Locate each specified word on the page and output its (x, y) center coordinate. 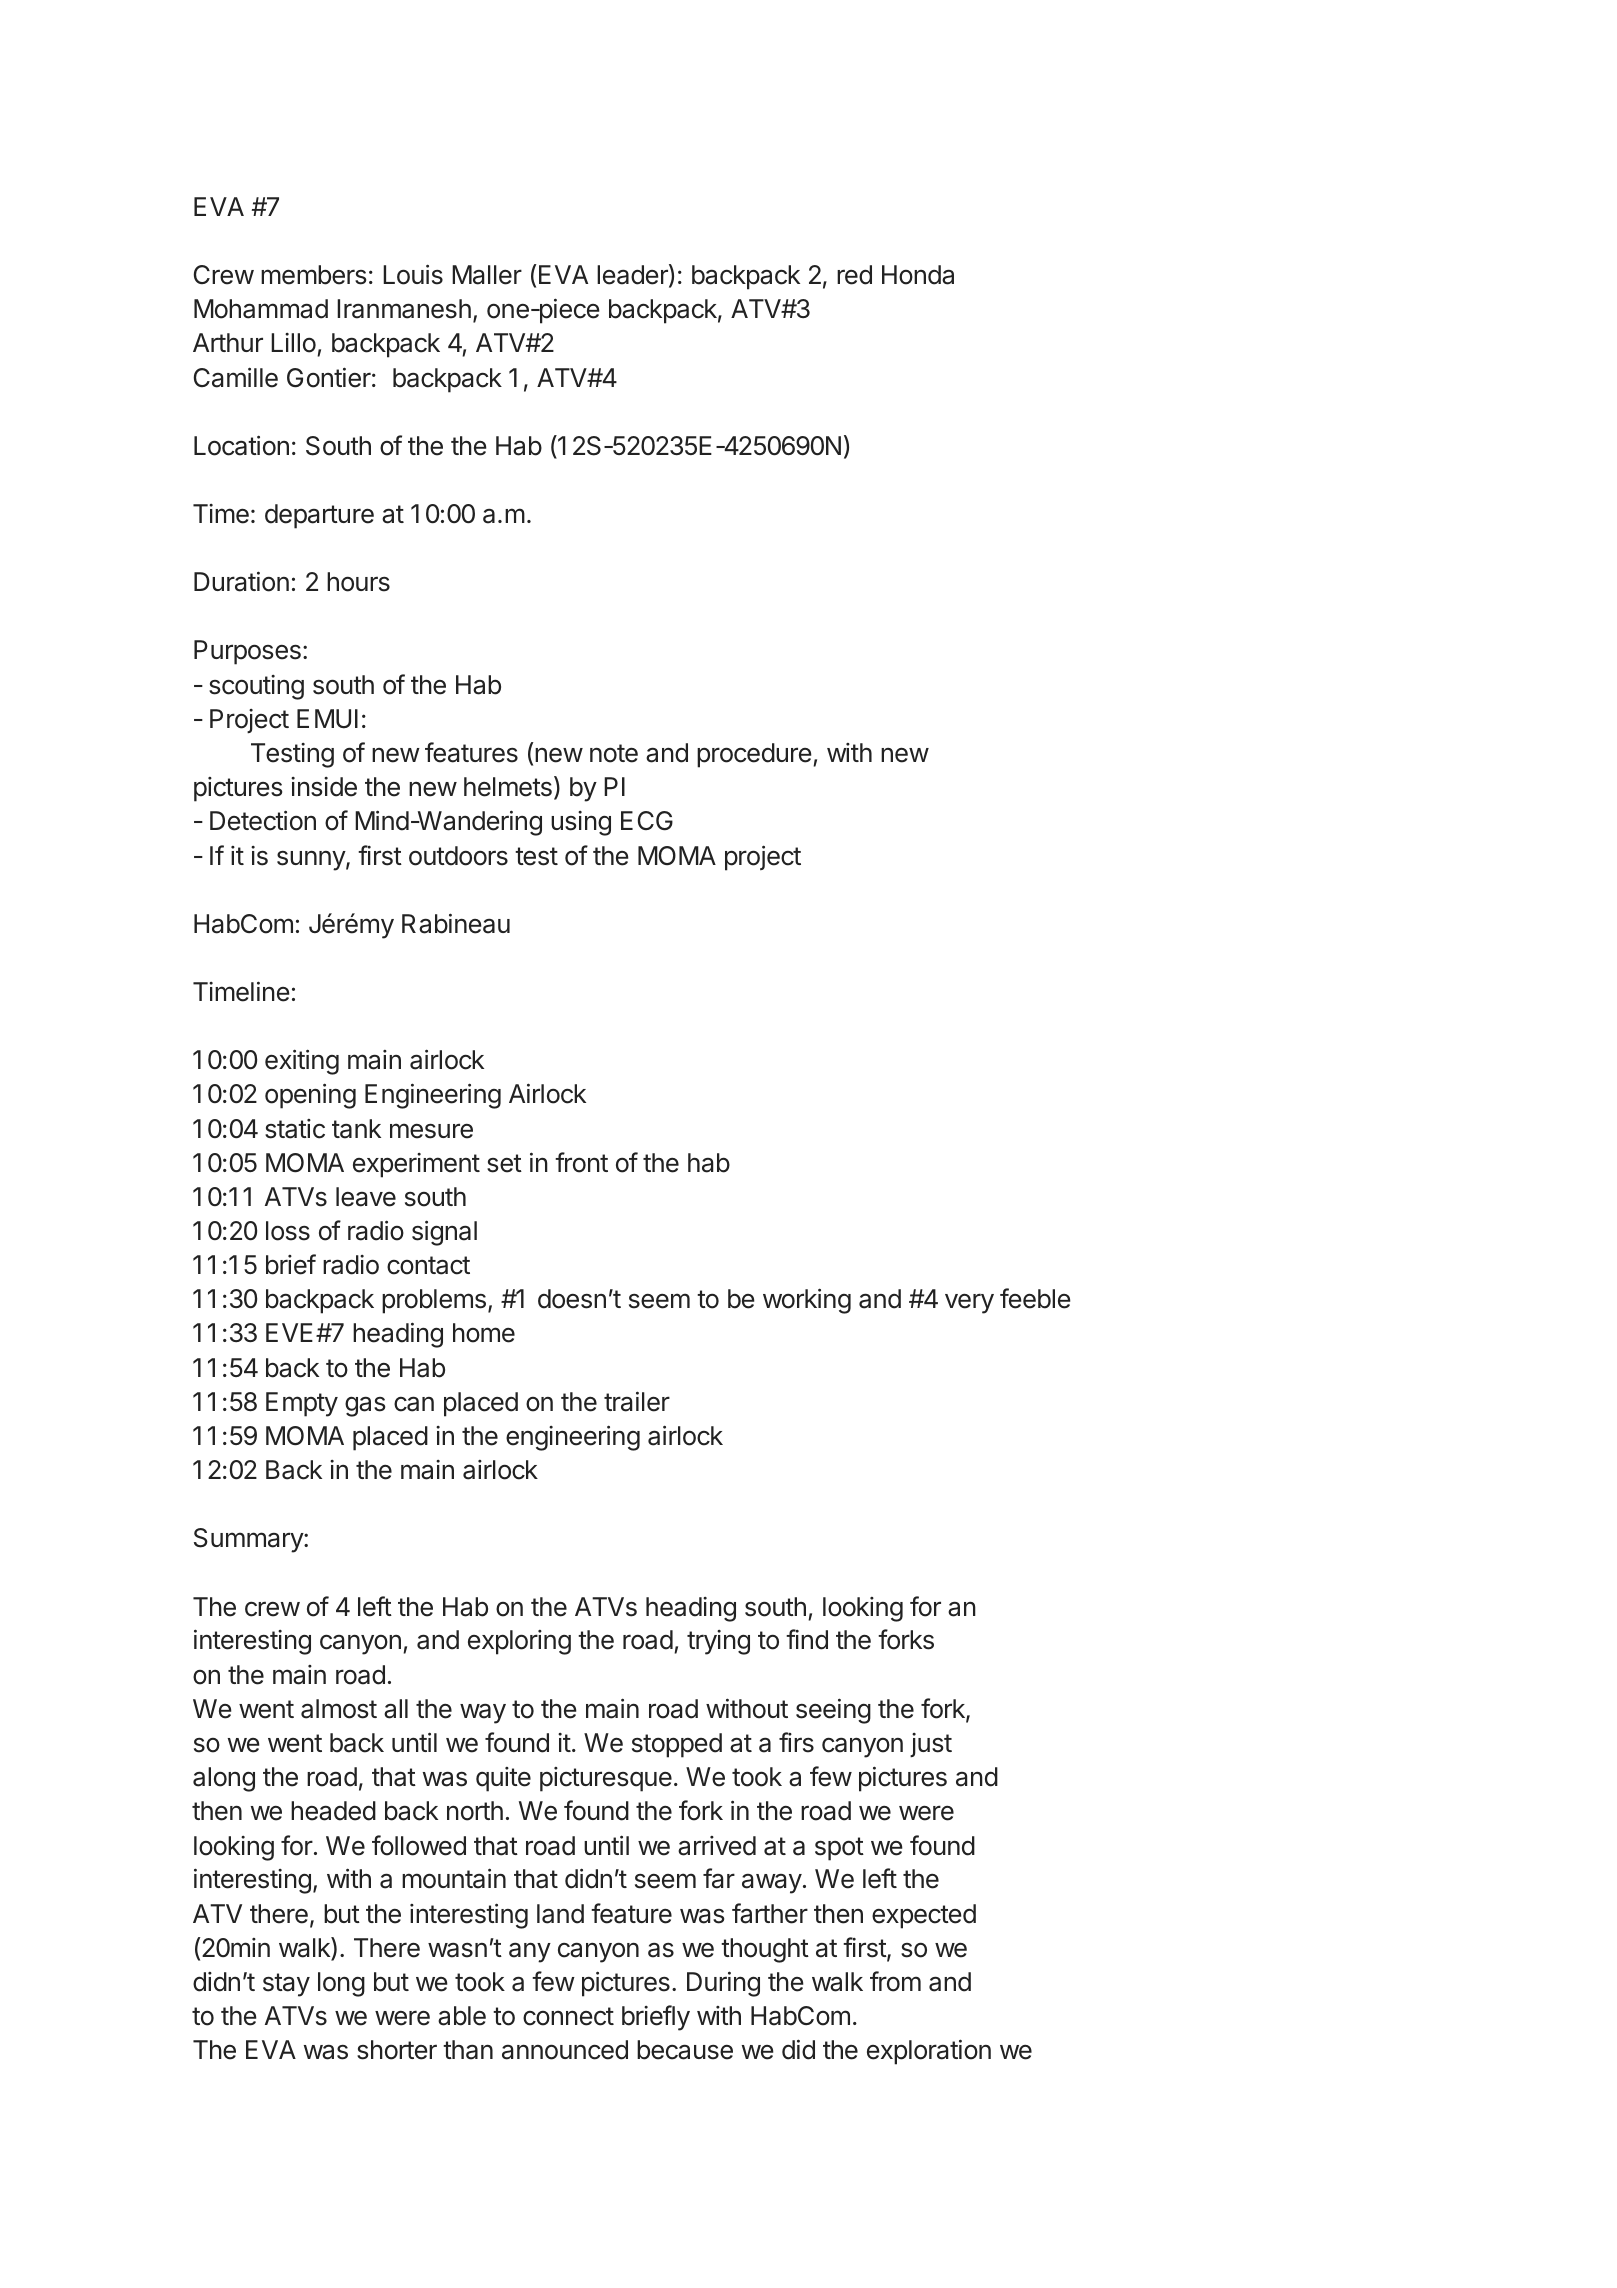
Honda (918, 275)
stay (286, 1985)
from (895, 1981)
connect (568, 2016)
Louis (413, 274)
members (313, 275)
